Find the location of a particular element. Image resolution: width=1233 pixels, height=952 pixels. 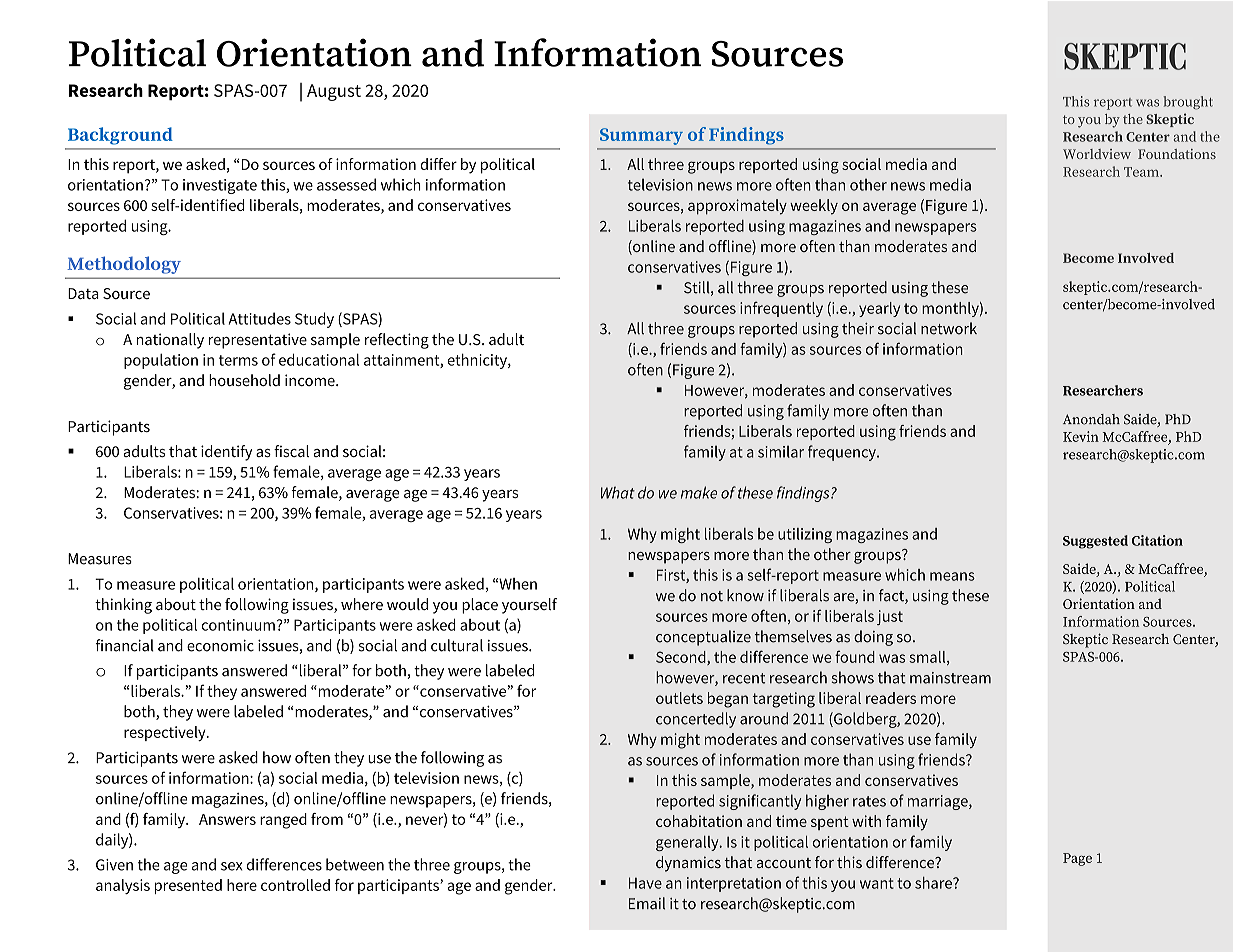

Page is located at coordinates (1077, 859).
